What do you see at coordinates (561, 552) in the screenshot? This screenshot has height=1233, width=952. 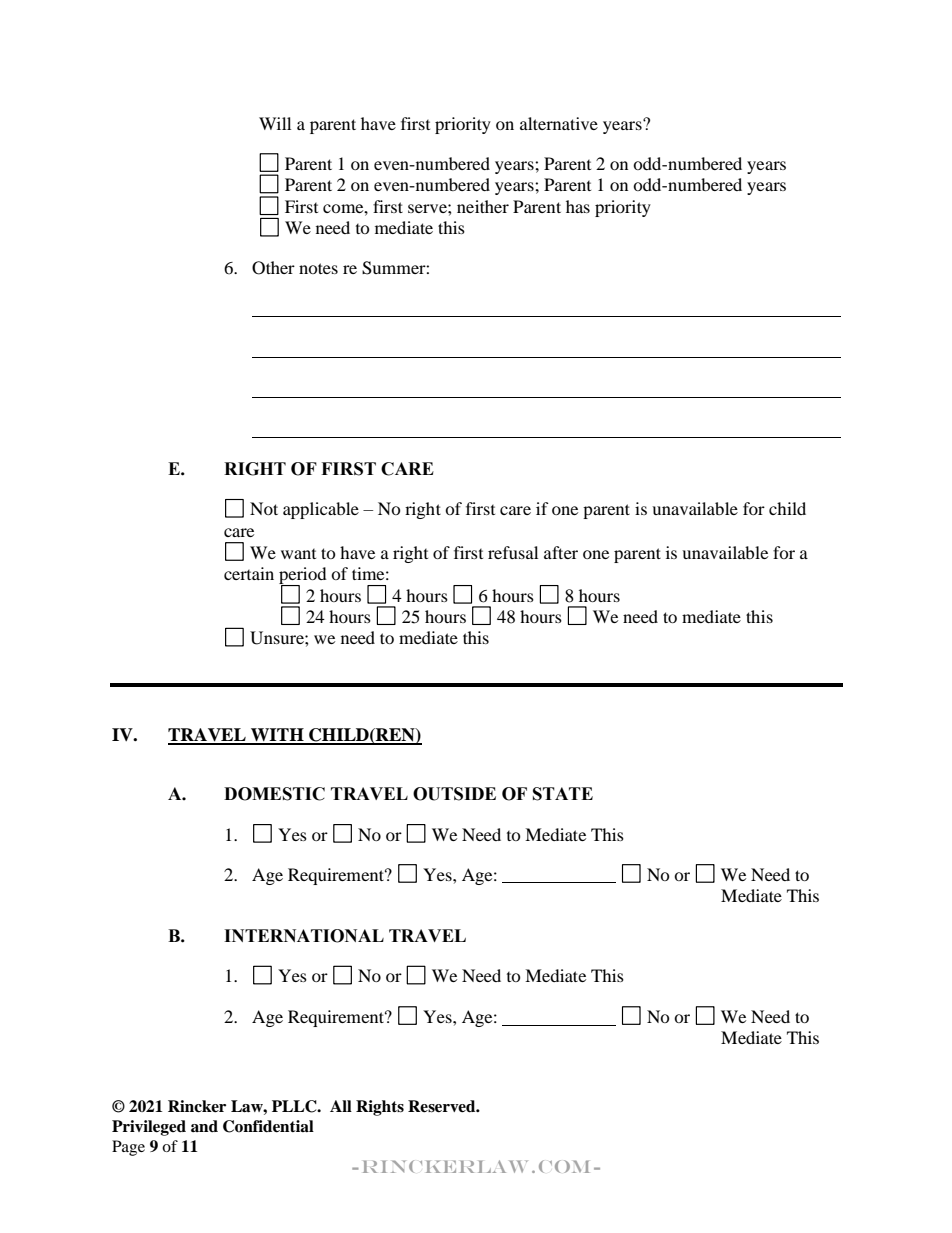 I see `after` at bounding box center [561, 552].
